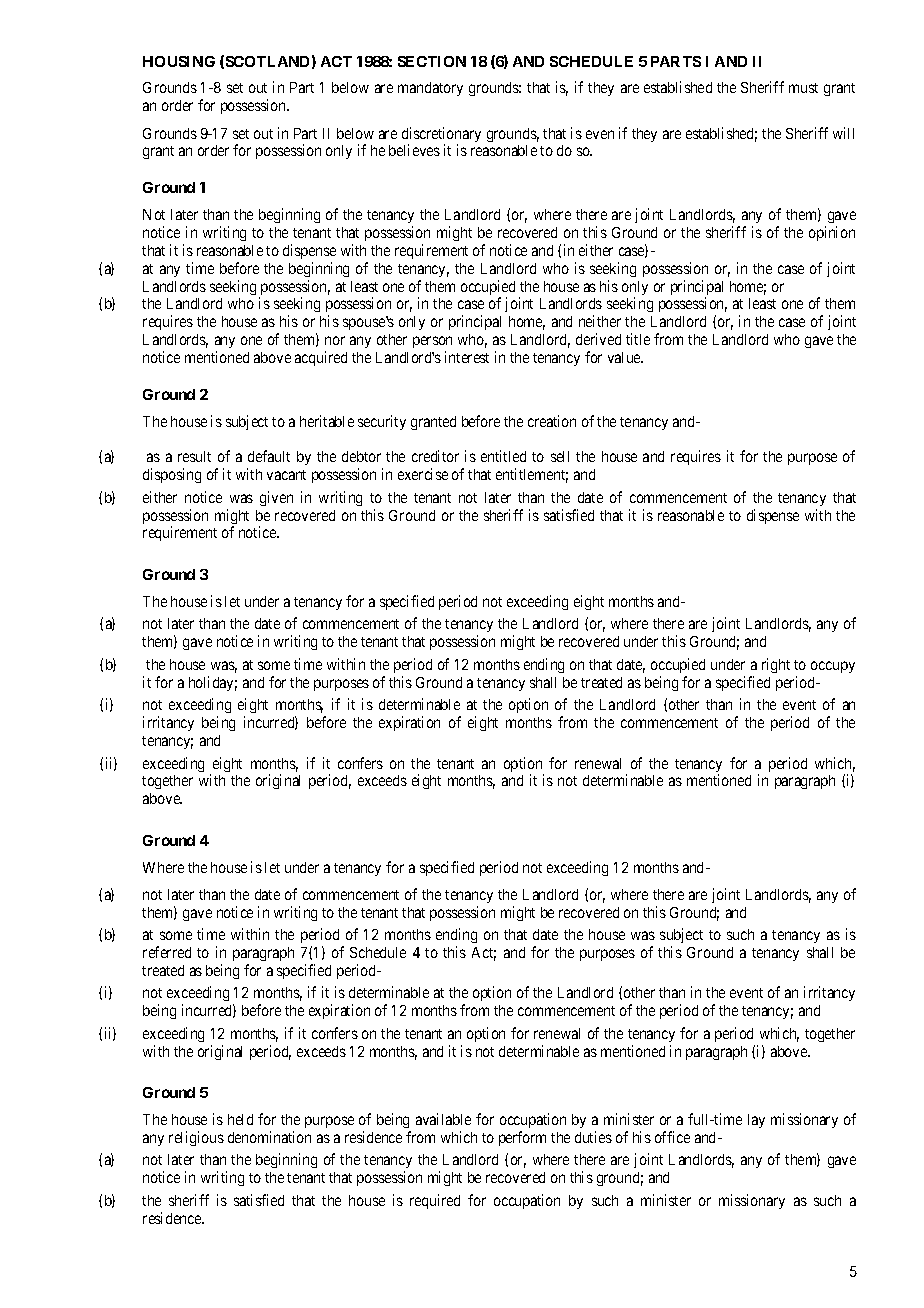 This page has width=924, height=1308. Describe the element at coordinates (672, 1137) in the page. I see `office` at that location.
